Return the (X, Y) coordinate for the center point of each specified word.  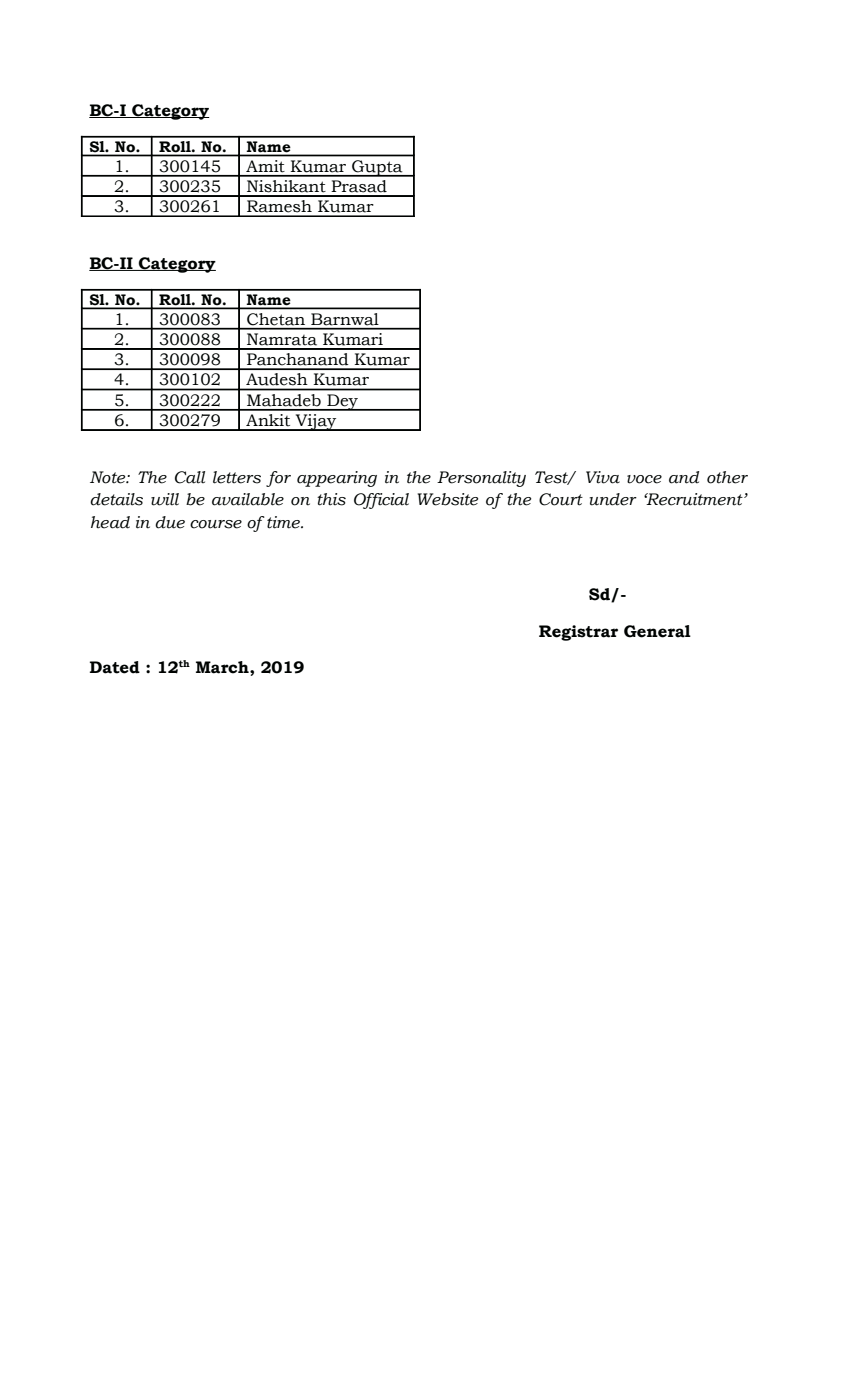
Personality (481, 479)
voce (644, 479)
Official (381, 501)
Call (190, 477)
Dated (115, 667)
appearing (337, 479)
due (170, 522)
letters (237, 477)
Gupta (377, 168)
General (657, 631)
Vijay (316, 422)
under (613, 499)
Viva (603, 477)
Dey (342, 402)
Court (561, 499)
